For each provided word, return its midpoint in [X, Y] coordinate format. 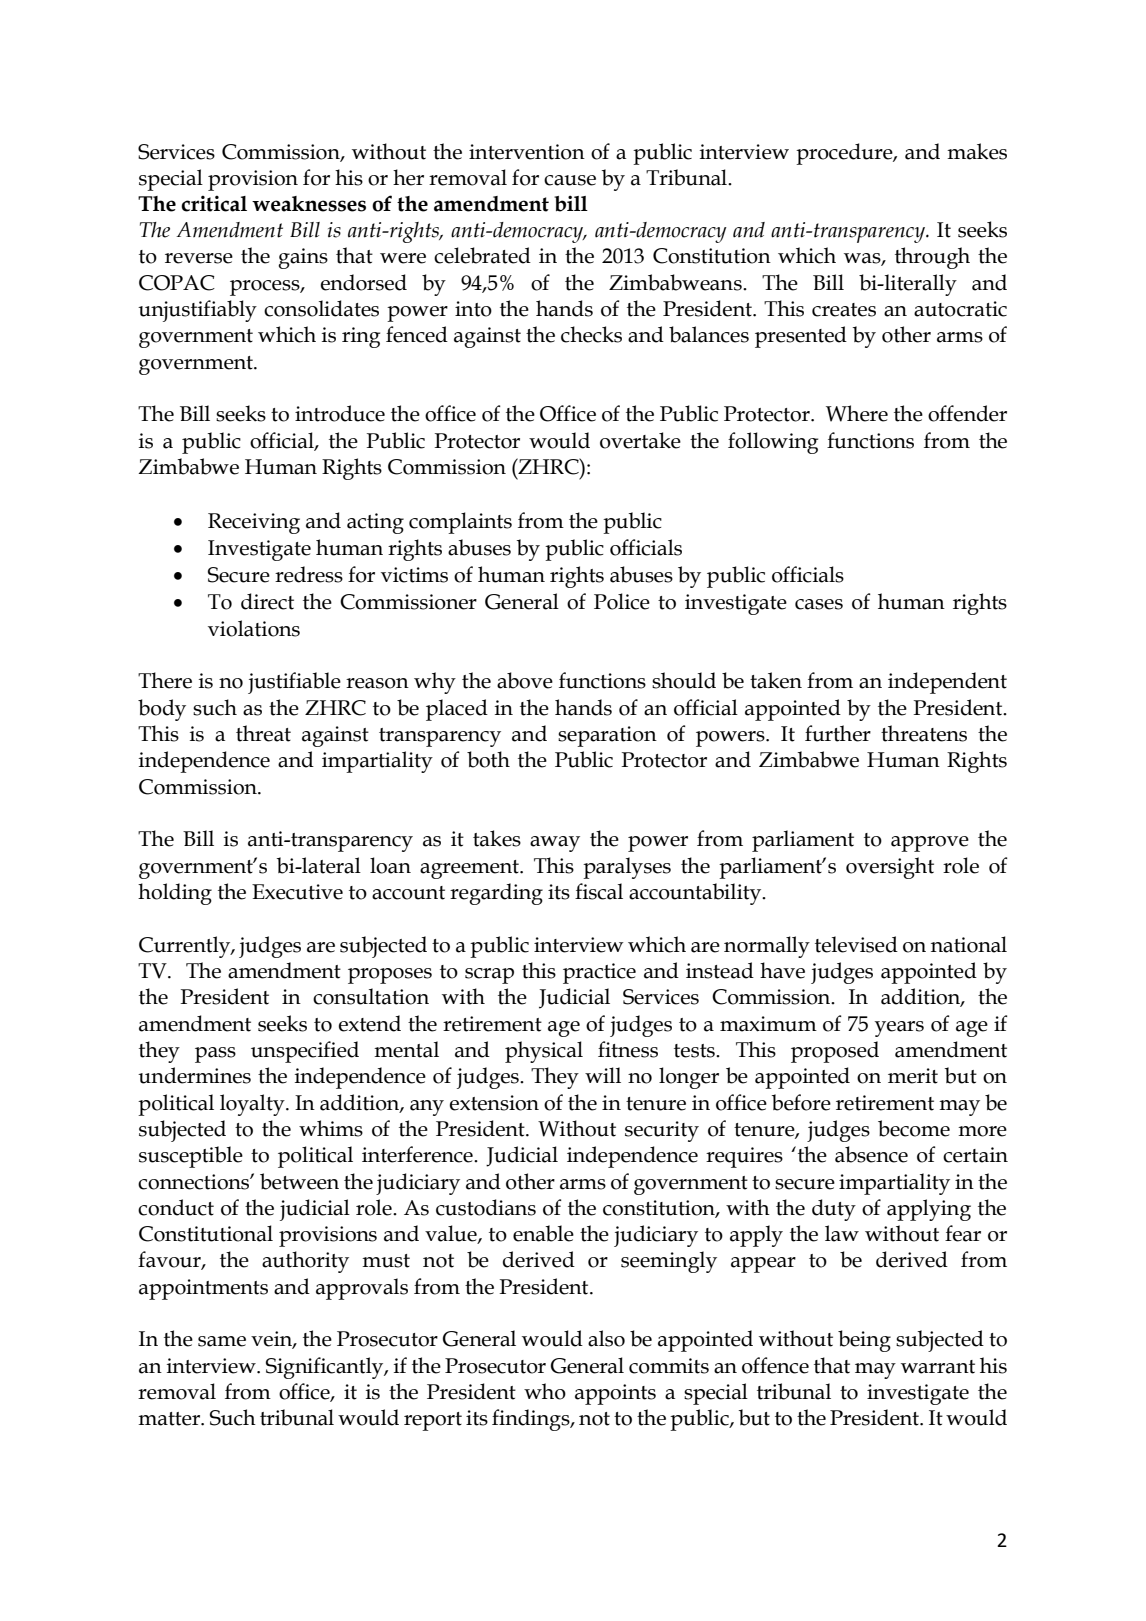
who [545, 1391]
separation [607, 736]
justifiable [294, 683]
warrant [938, 1367]
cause [570, 180]
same [222, 1341]
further [838, 733]
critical [214, 203]
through [932, 258]
